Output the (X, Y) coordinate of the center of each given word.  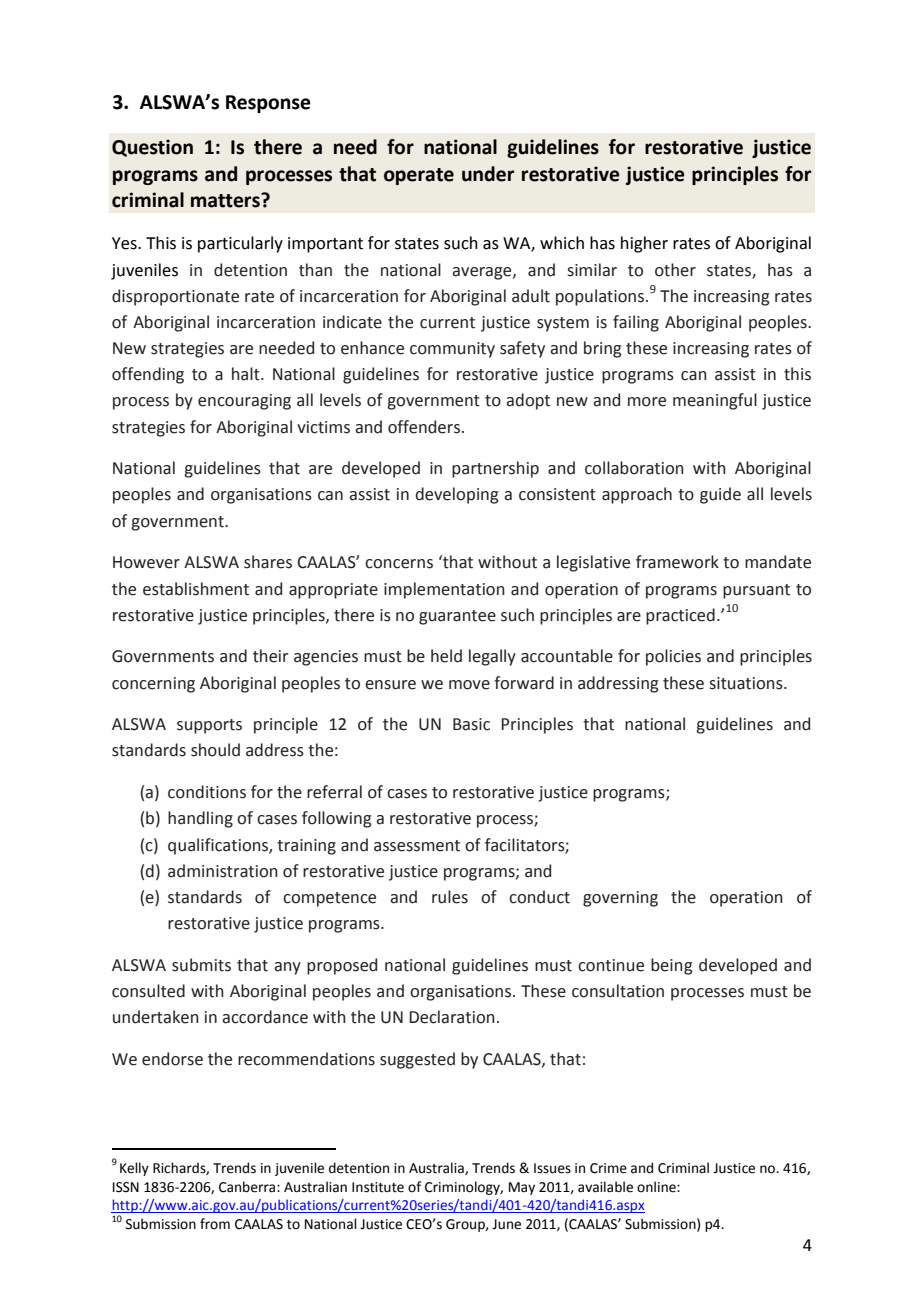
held (446, 656)
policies (673, 657)
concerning (153, 685)
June (506, 1224)
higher (644, 244)
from (215, 1224)
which (562, 243)
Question (152, 148)
